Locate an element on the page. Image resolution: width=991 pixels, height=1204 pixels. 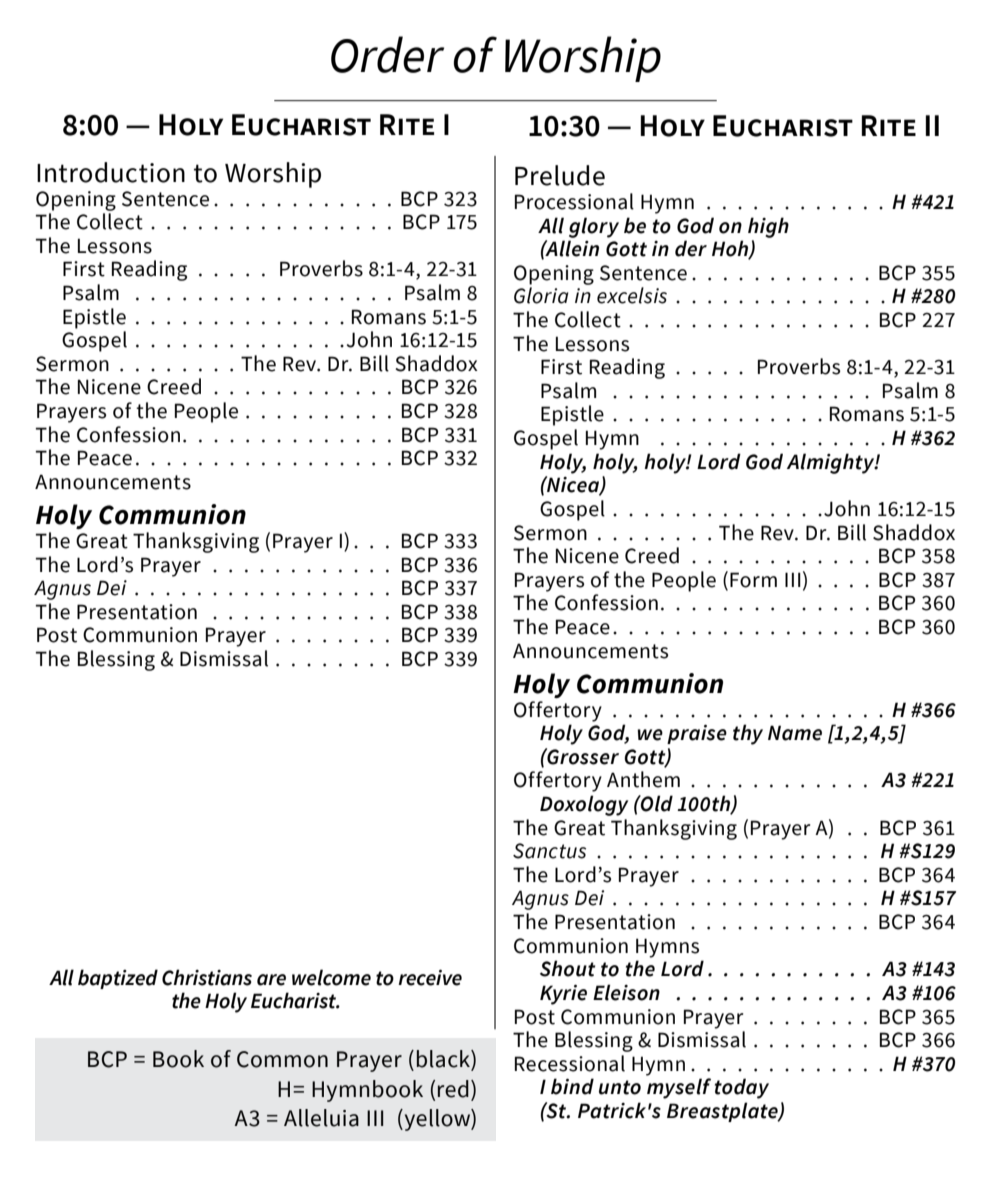
baptized is located at coordinates (118, 979).
